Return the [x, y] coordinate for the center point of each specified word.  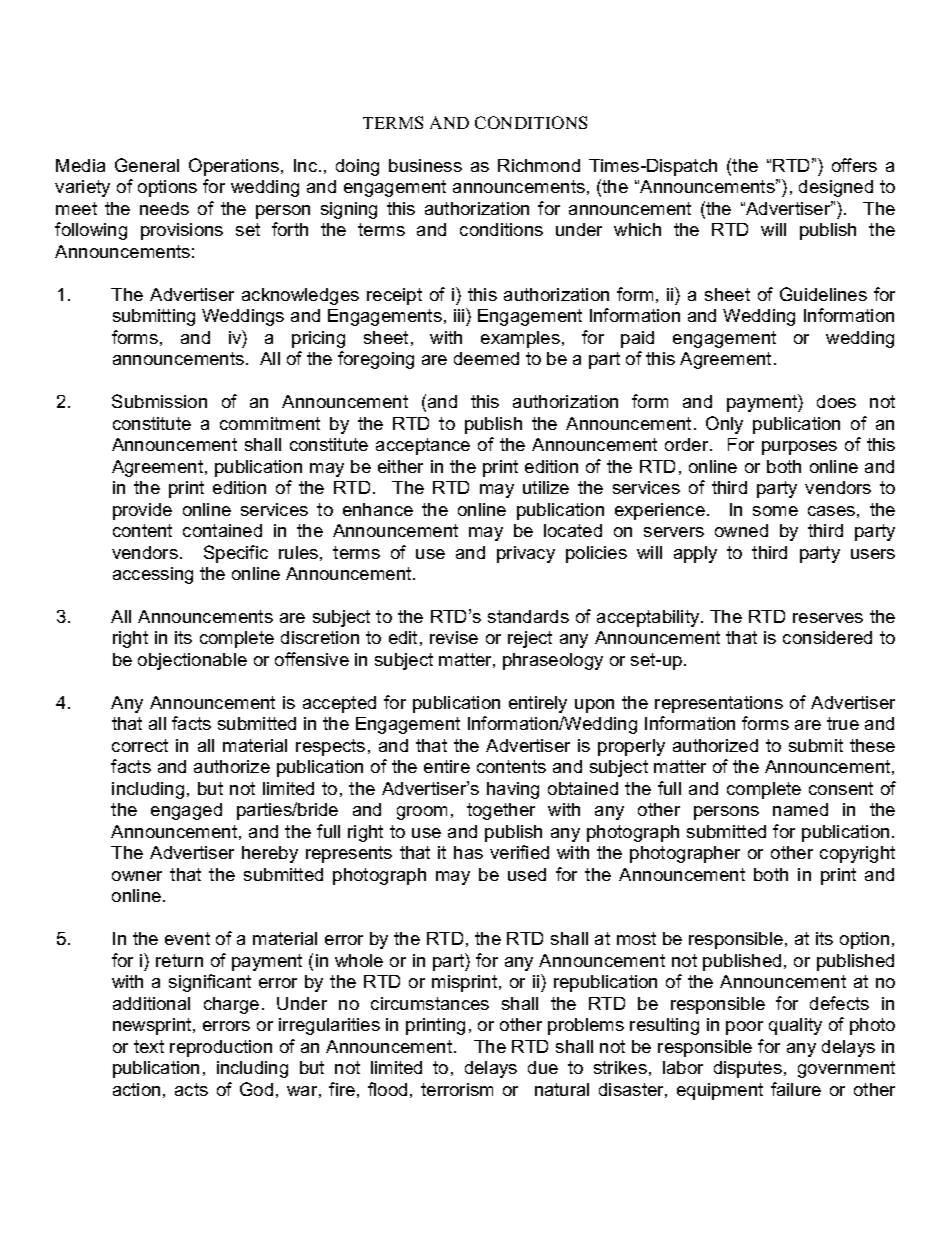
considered [827, 637]
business [425, 165]
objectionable [192, 661]
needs [164, 208]
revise [454, 637]
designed [836, 188]
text [149, 1046]
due [543, 1067]
